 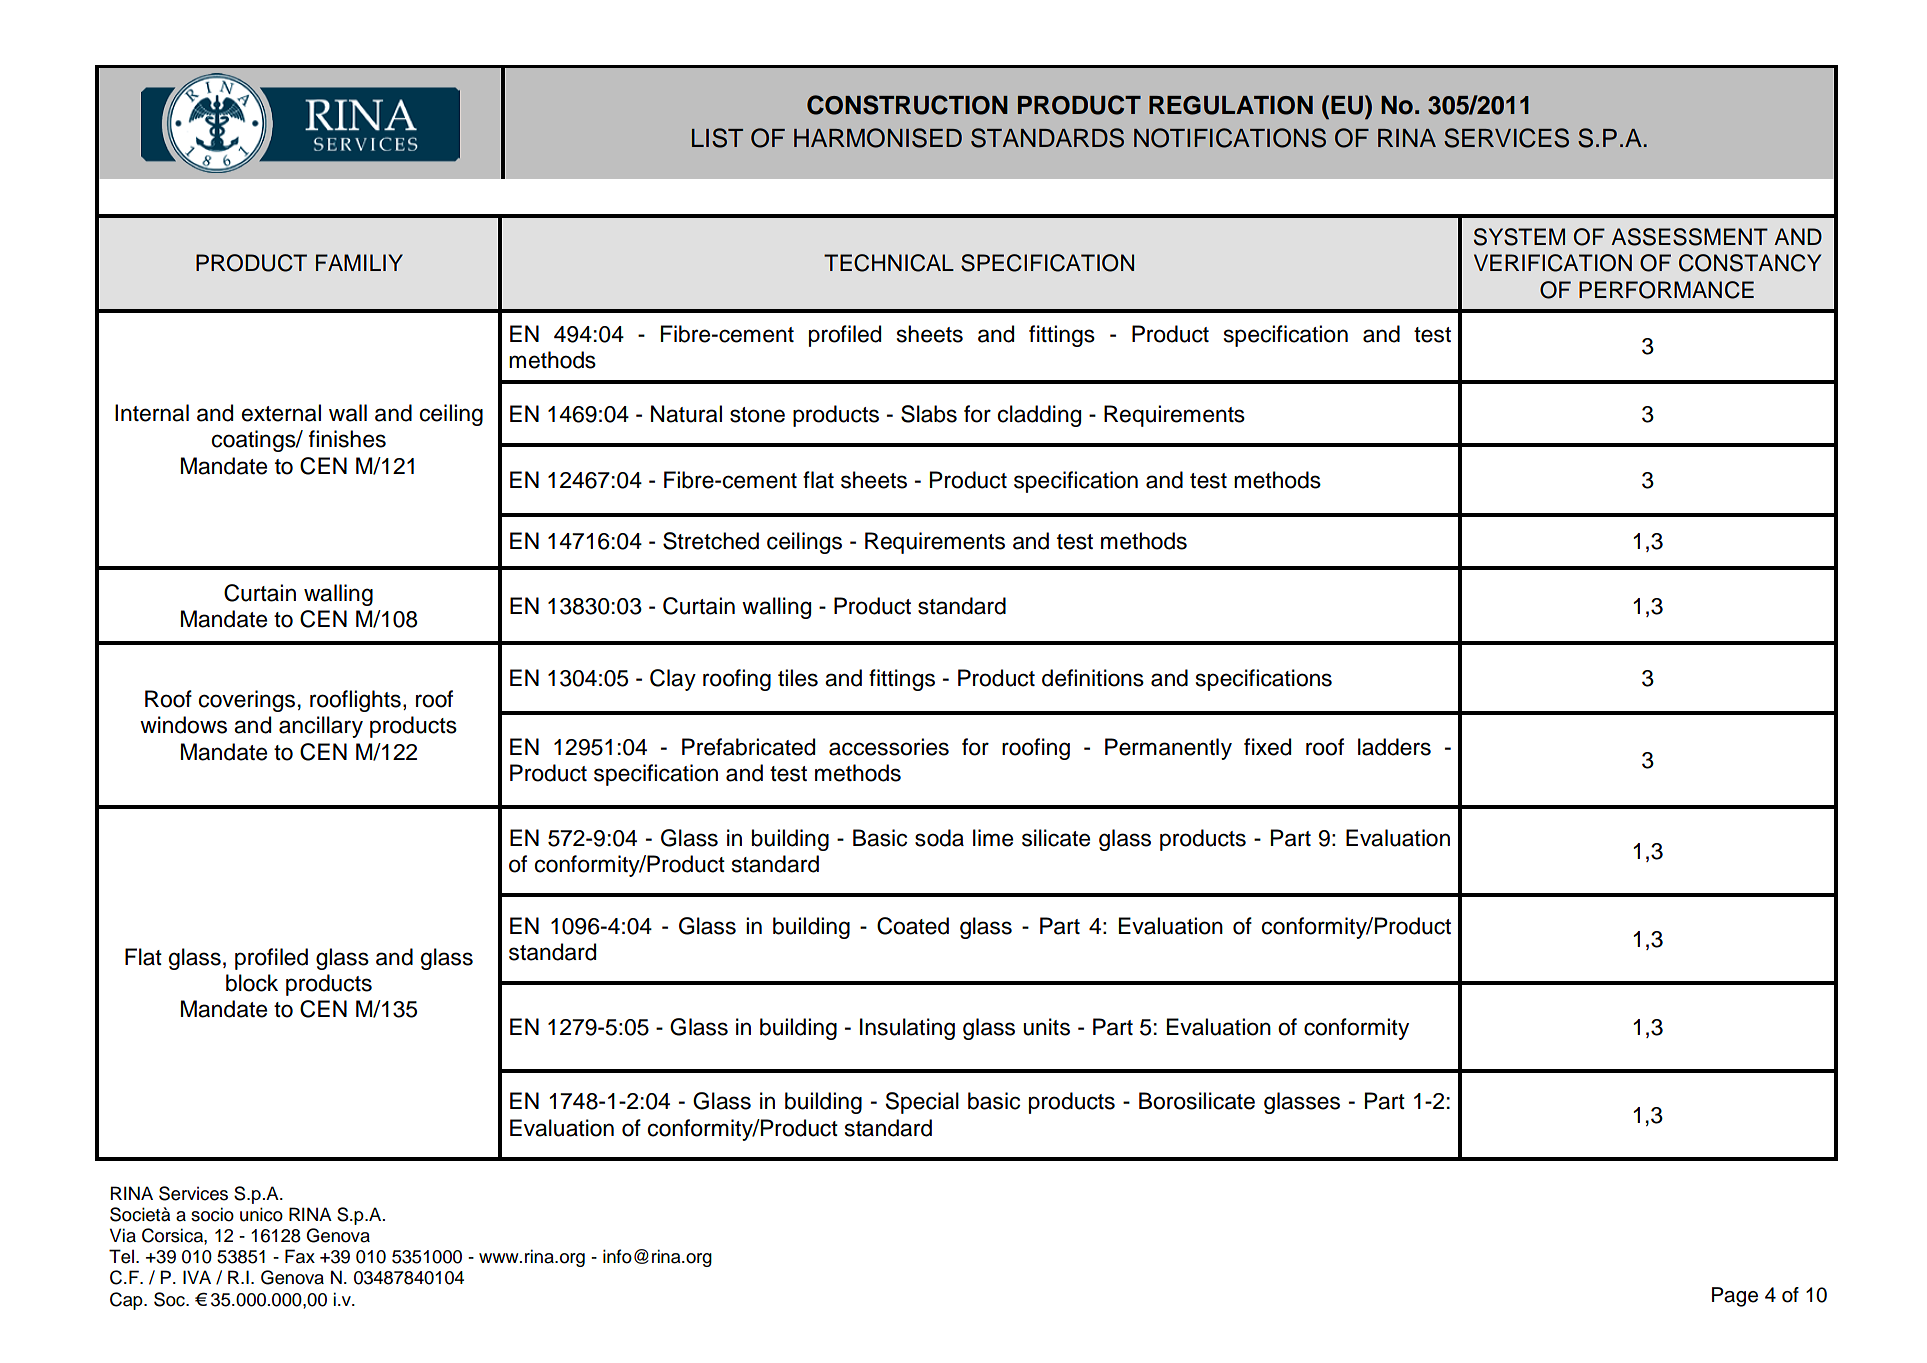 What do you see at coordinates (321, 727) in the image?
I see `ancillary` at bounding box center [321, 727].
